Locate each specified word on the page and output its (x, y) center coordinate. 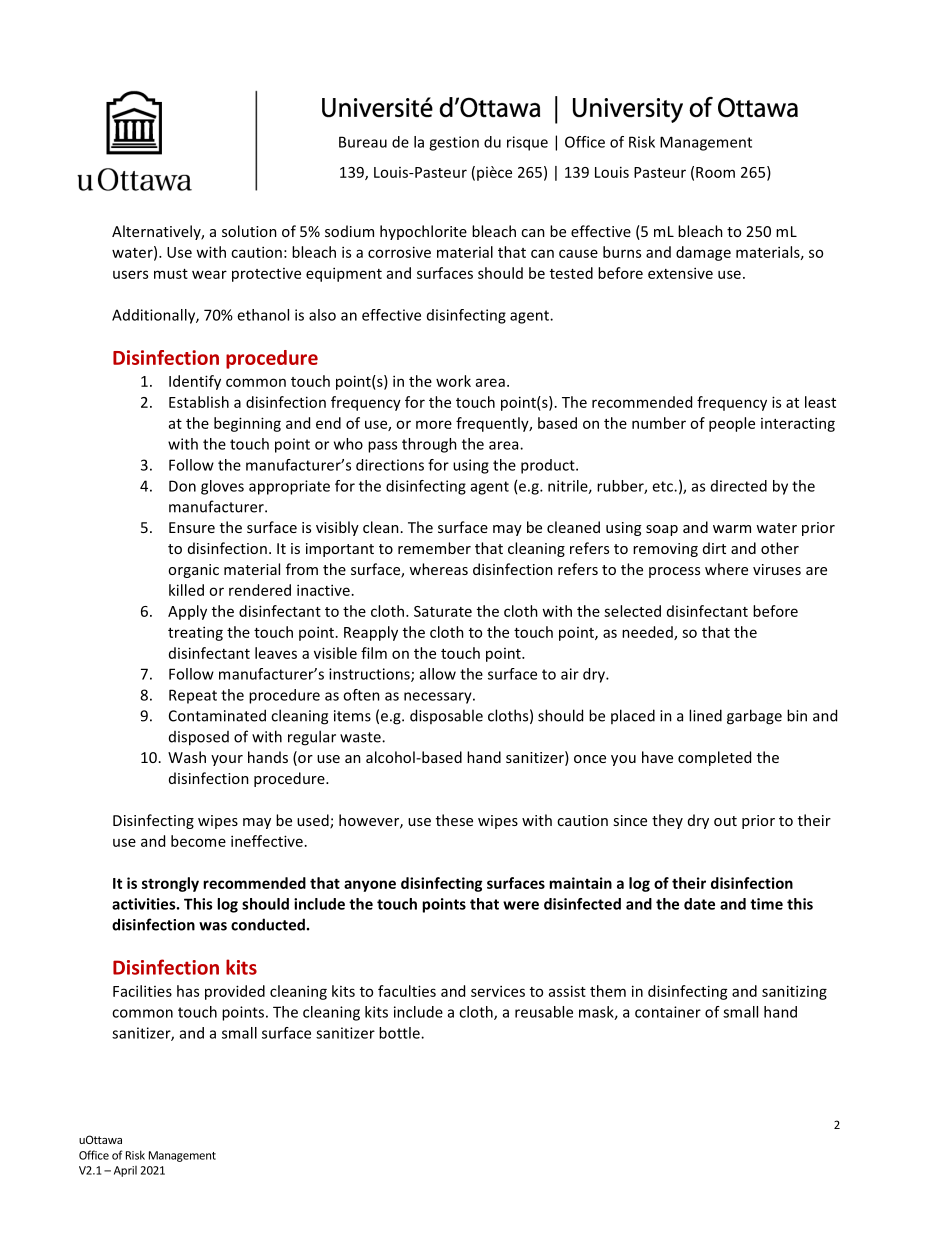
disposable (446, 716)
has (188, 991)
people (732, 424)
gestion (454, 143)
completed (714, 758)
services (498, 991)
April (125, 1171)
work (453, 381)
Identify (195, 382)
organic (193, 571)
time (766, 904)
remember (434, 548)
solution (249, 231)
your (227, 760)
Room (715, 172)
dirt (714, 548)
